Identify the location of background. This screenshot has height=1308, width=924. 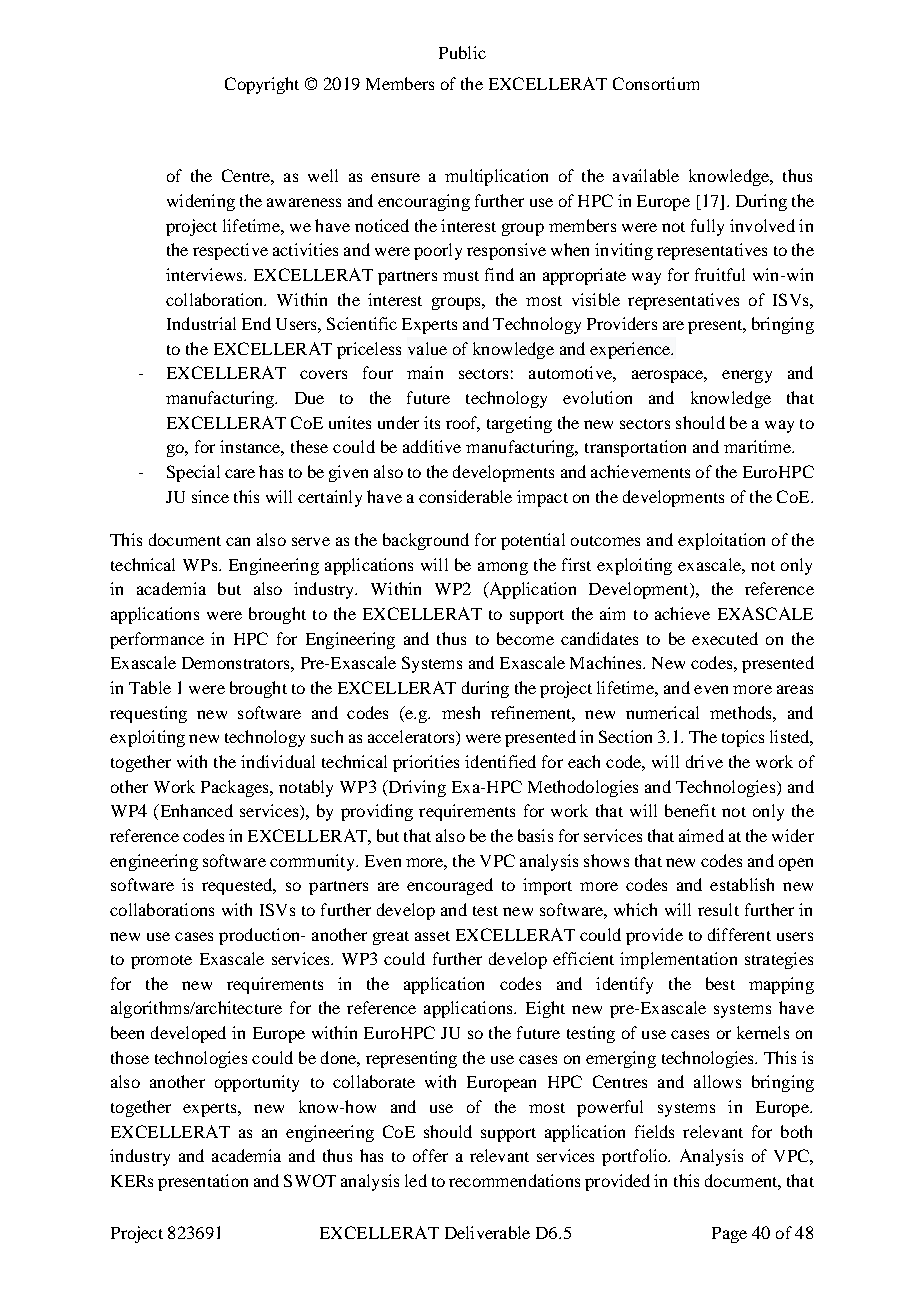
(426, 541).
